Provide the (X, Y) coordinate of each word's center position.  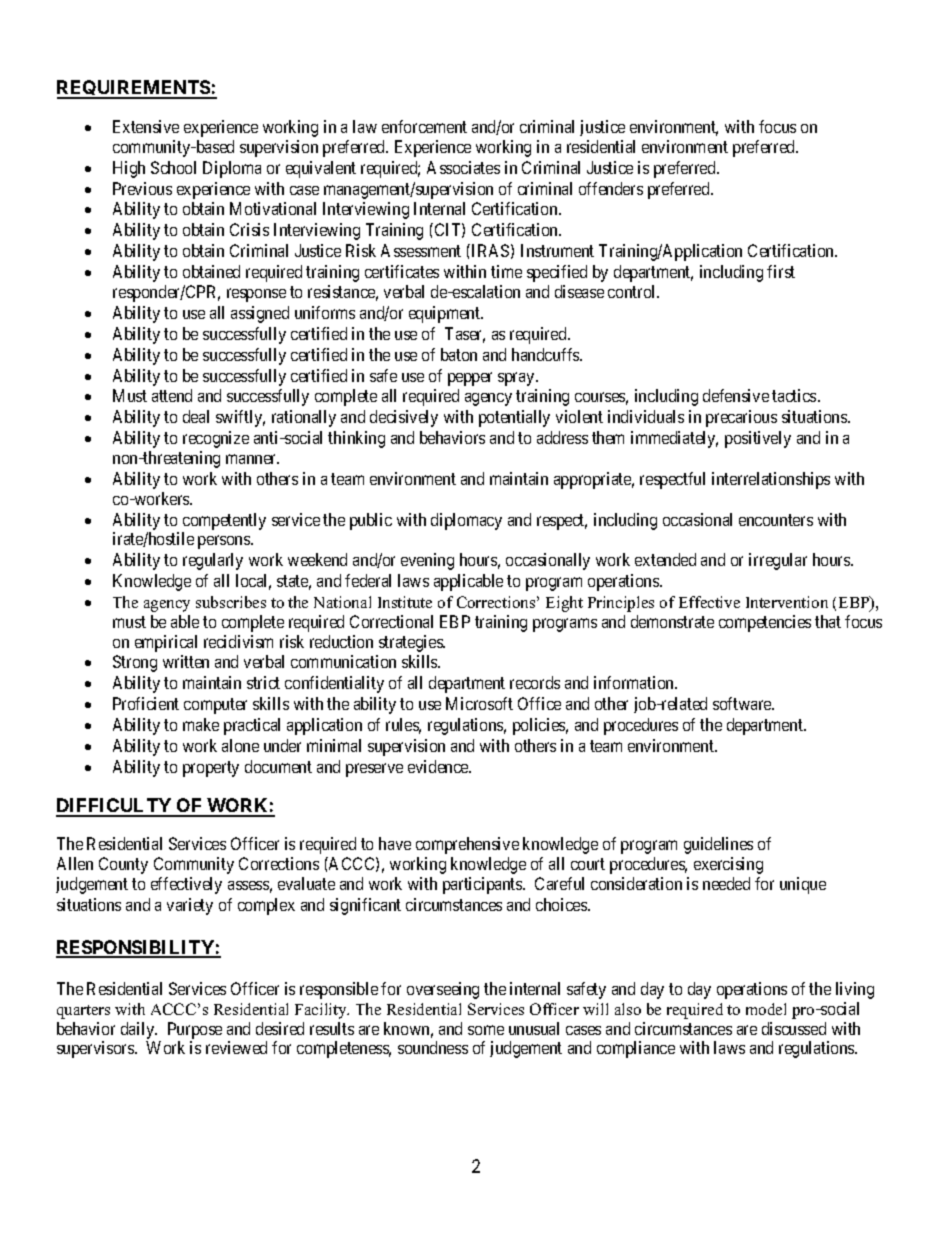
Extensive (146, 126)
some (486, 1030)
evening (427, 561)
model (766, 1009)
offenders (611, 188)
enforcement (424, 126)
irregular (778, 561)
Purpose (195, 1030)
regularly (213, 561)
